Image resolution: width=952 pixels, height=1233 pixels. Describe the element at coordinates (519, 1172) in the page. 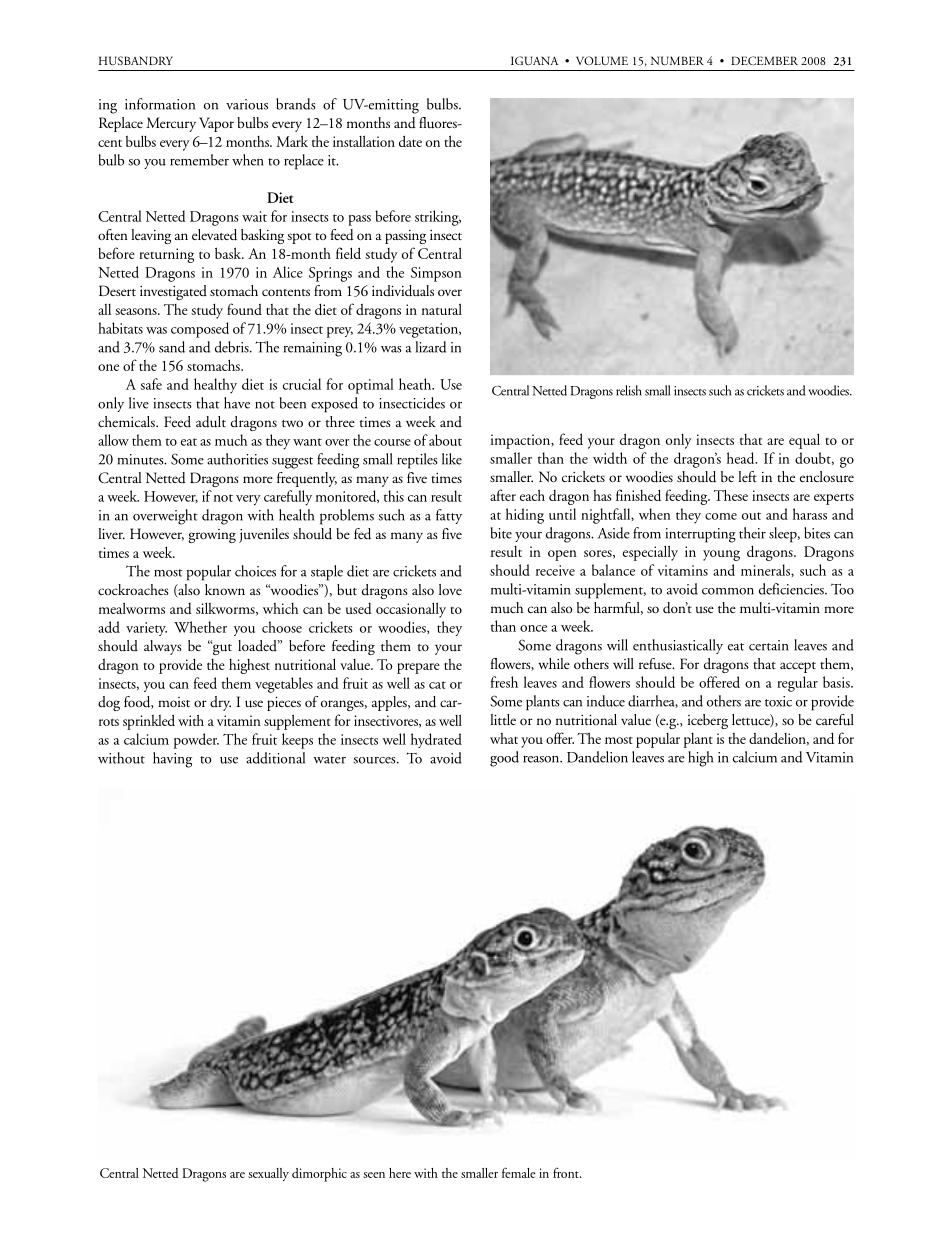

I see `female` at that location.
